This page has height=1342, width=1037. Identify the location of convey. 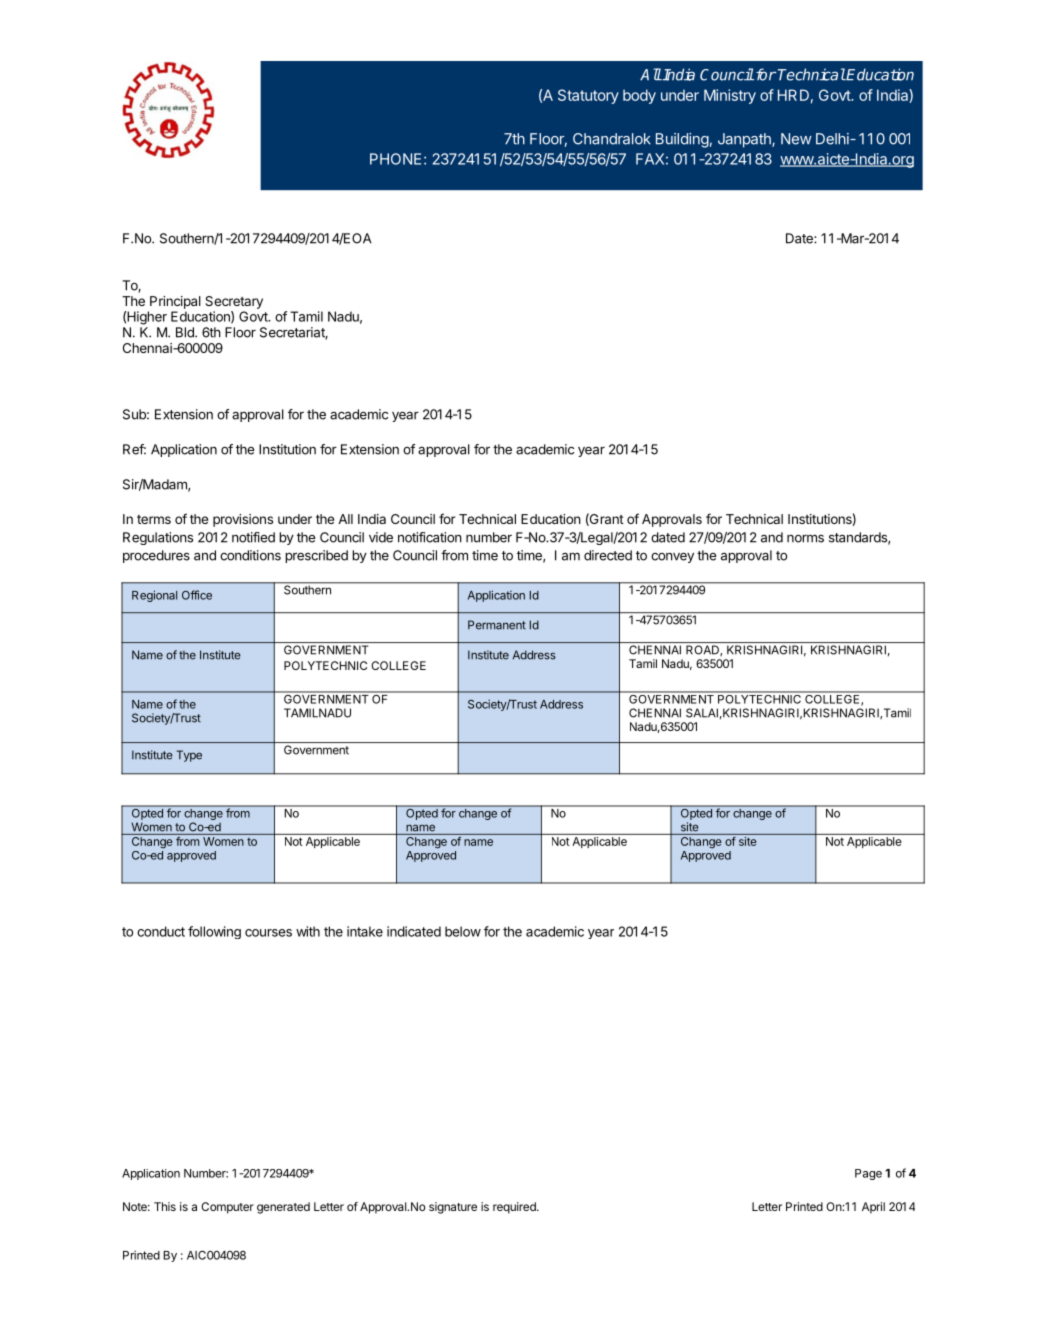
(672, 557).
